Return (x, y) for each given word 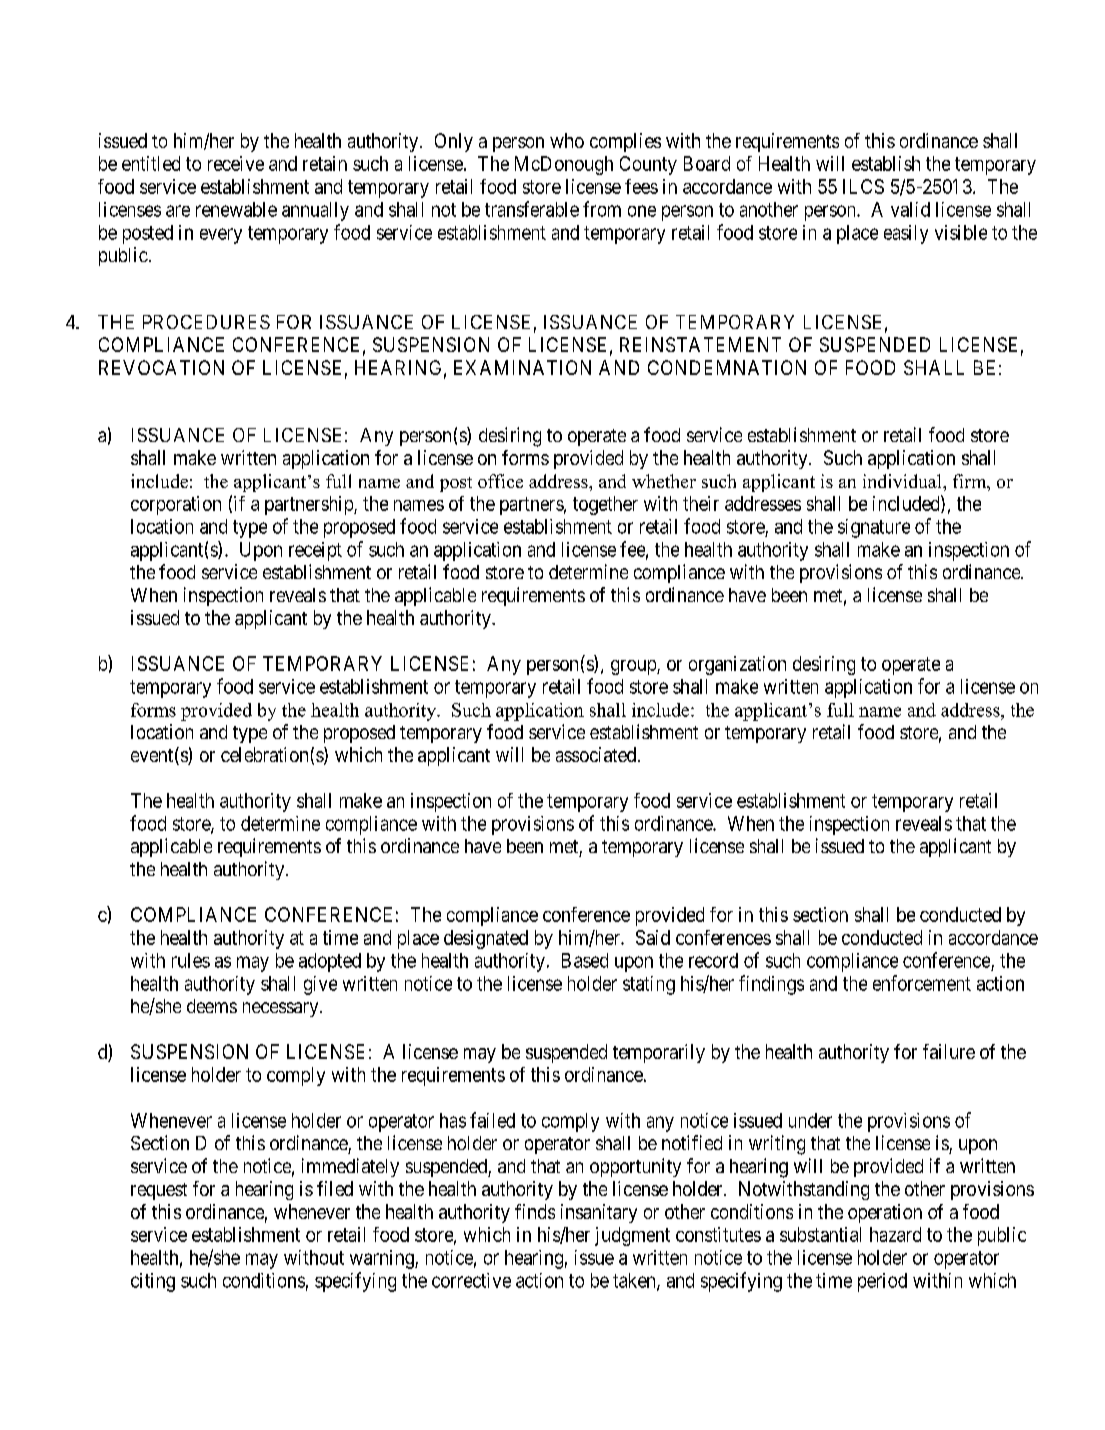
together (605, 505)
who (567, 140)
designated (486, 939)
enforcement (922, 983)
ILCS (863, 186)
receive (236, 163)
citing (153, 1282)
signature (874, 528)
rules (191, 960)
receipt (315, 551)
